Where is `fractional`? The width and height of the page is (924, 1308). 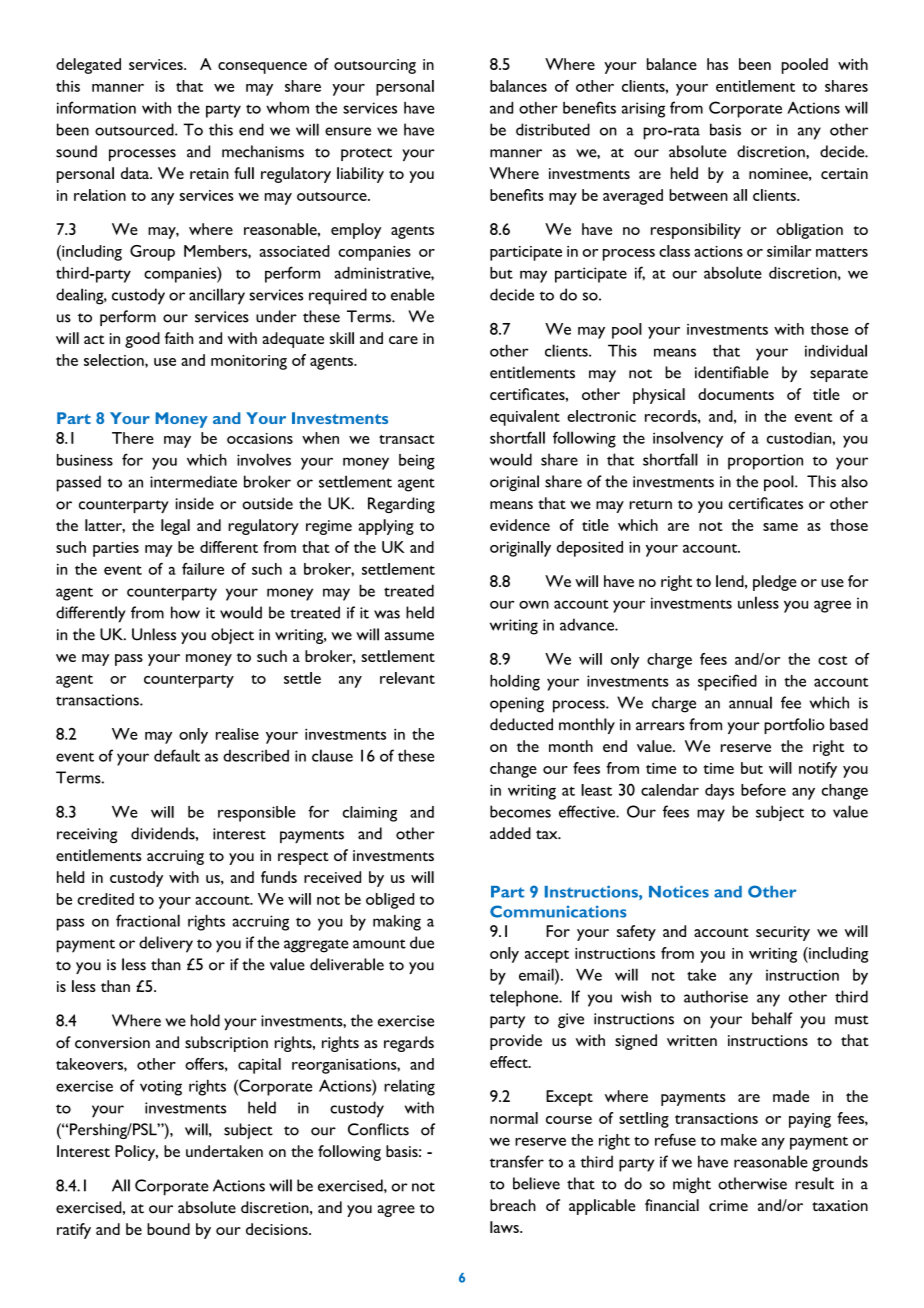
fractional is located at coordinates (148, 920).
